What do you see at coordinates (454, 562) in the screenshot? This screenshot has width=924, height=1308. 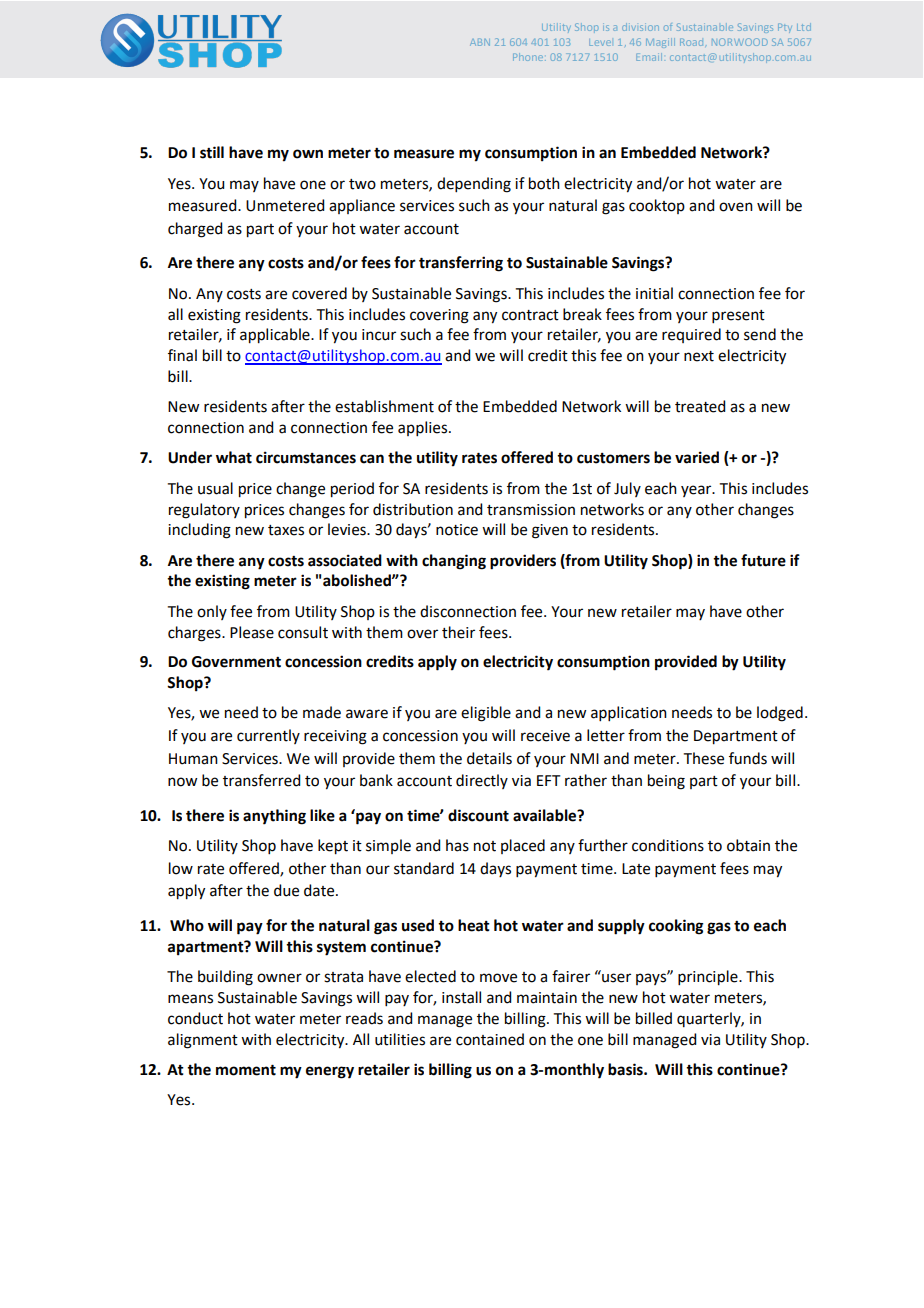 I see `changing` at bounding box center [454, 562].
